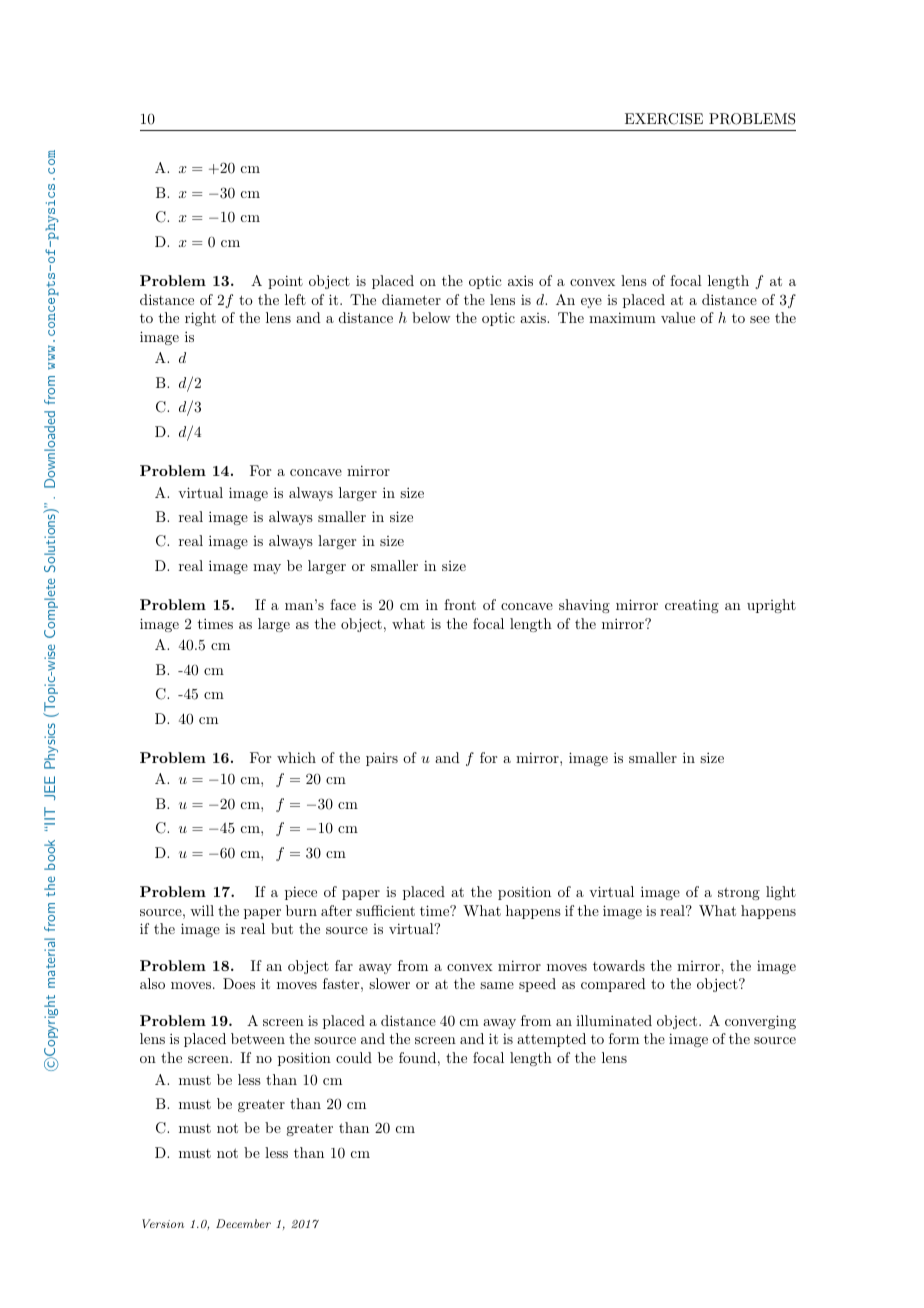 This image has height=1308, width=924. What do you see at coordinates (739, 893) in the image?
I see `strong` at bounding box center [739, 893].
